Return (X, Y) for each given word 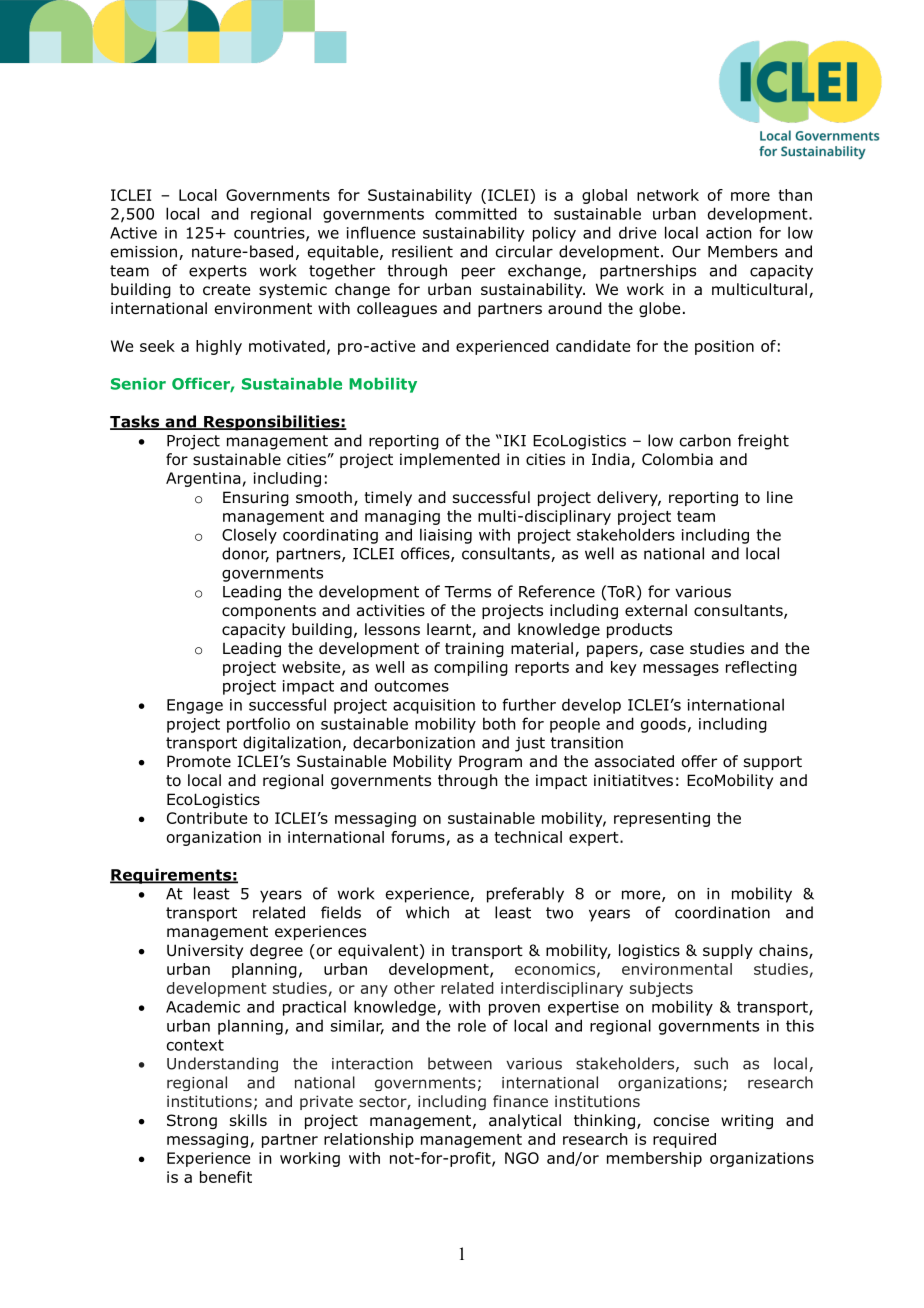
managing (402, 517)
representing (662, 819)
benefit (226, 1177)
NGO (522, 1158)
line (780, 497)
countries (270, 234)
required (684, 1140)
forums (418, 837)
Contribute (207, 818)
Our (686, 251)
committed (476, 213)
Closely (249, 536)
